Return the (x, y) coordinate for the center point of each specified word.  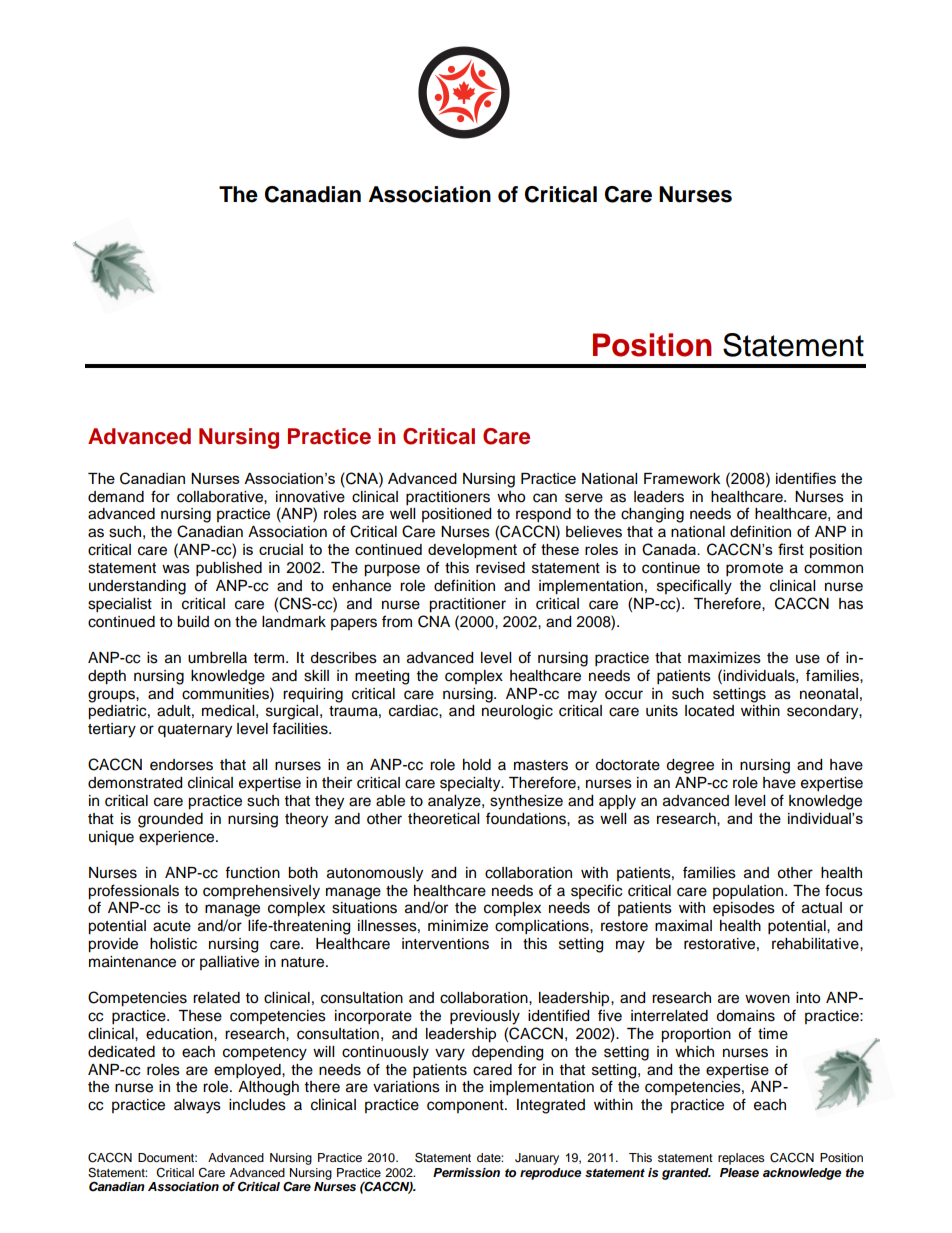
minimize (458, 926)
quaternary (195, 731)
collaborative (221, 497)
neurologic (517, 712)
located (709, 711)
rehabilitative (816, 944)
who (511, 497)
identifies (806, 478)
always (197, 1106)
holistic (173, 944)
